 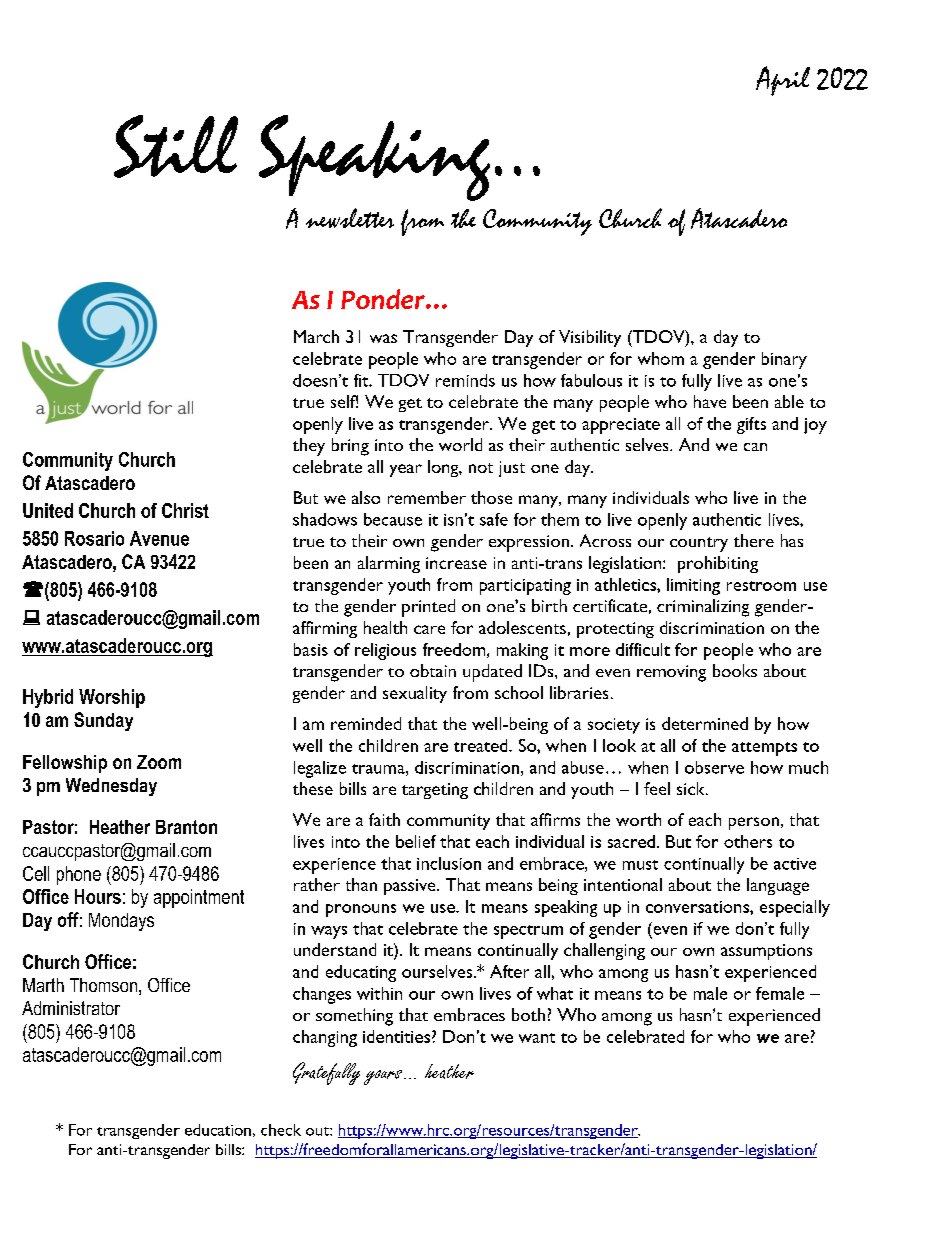 What do you see at coordinates (176, 146) in the screenshot?
I see `Still` at bounding box center [176, 146].
